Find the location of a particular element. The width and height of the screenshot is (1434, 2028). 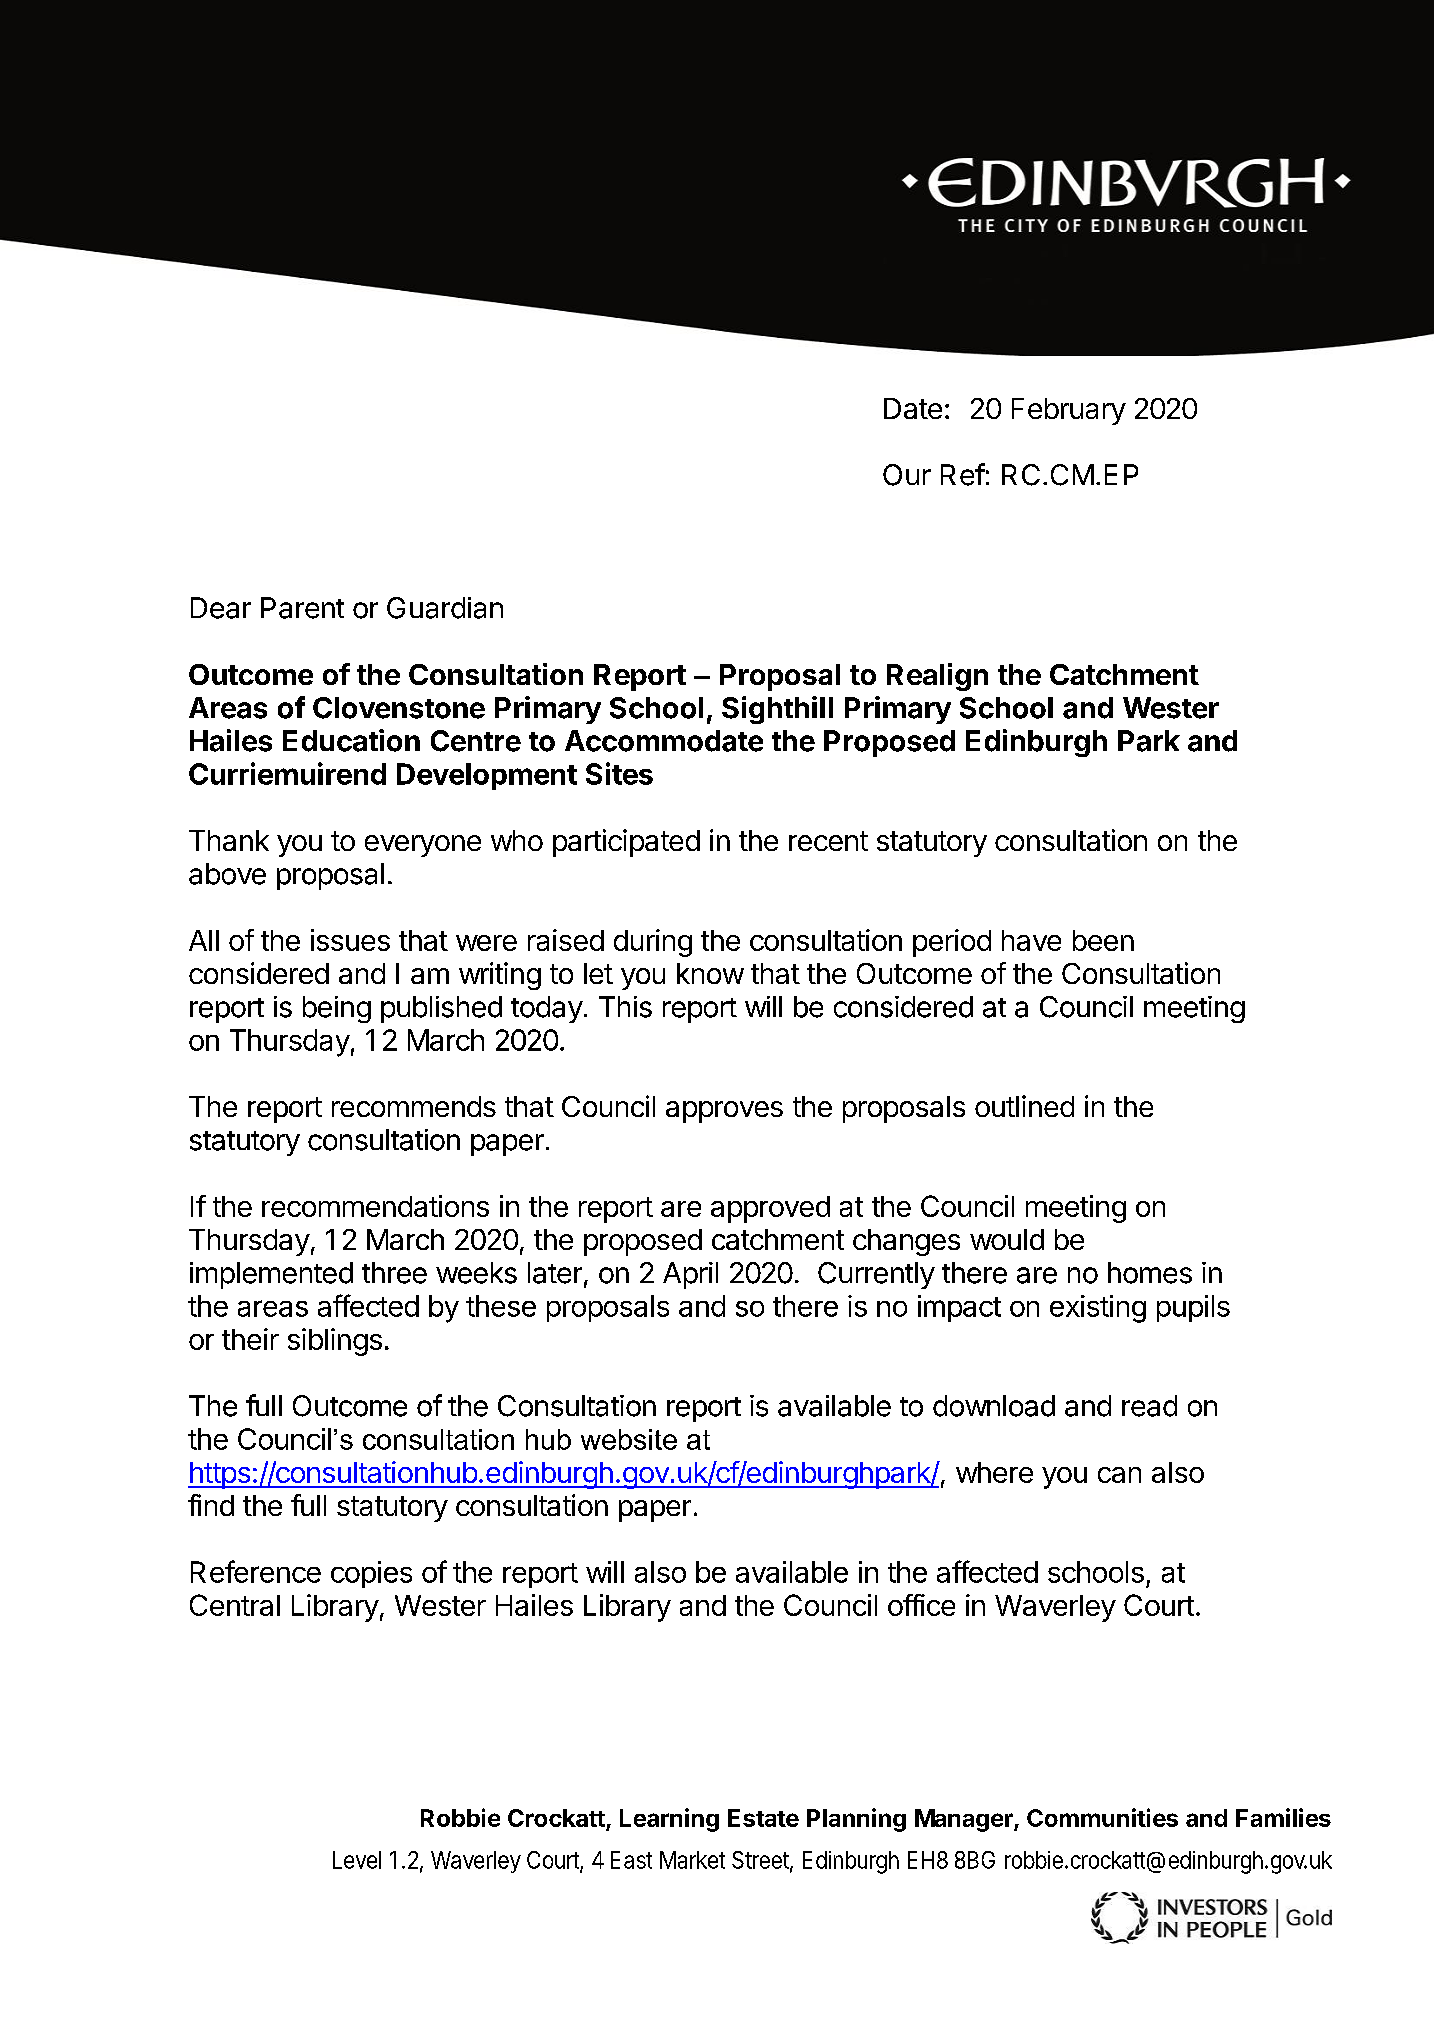

siblings is located at coordinates (335, 1342).
